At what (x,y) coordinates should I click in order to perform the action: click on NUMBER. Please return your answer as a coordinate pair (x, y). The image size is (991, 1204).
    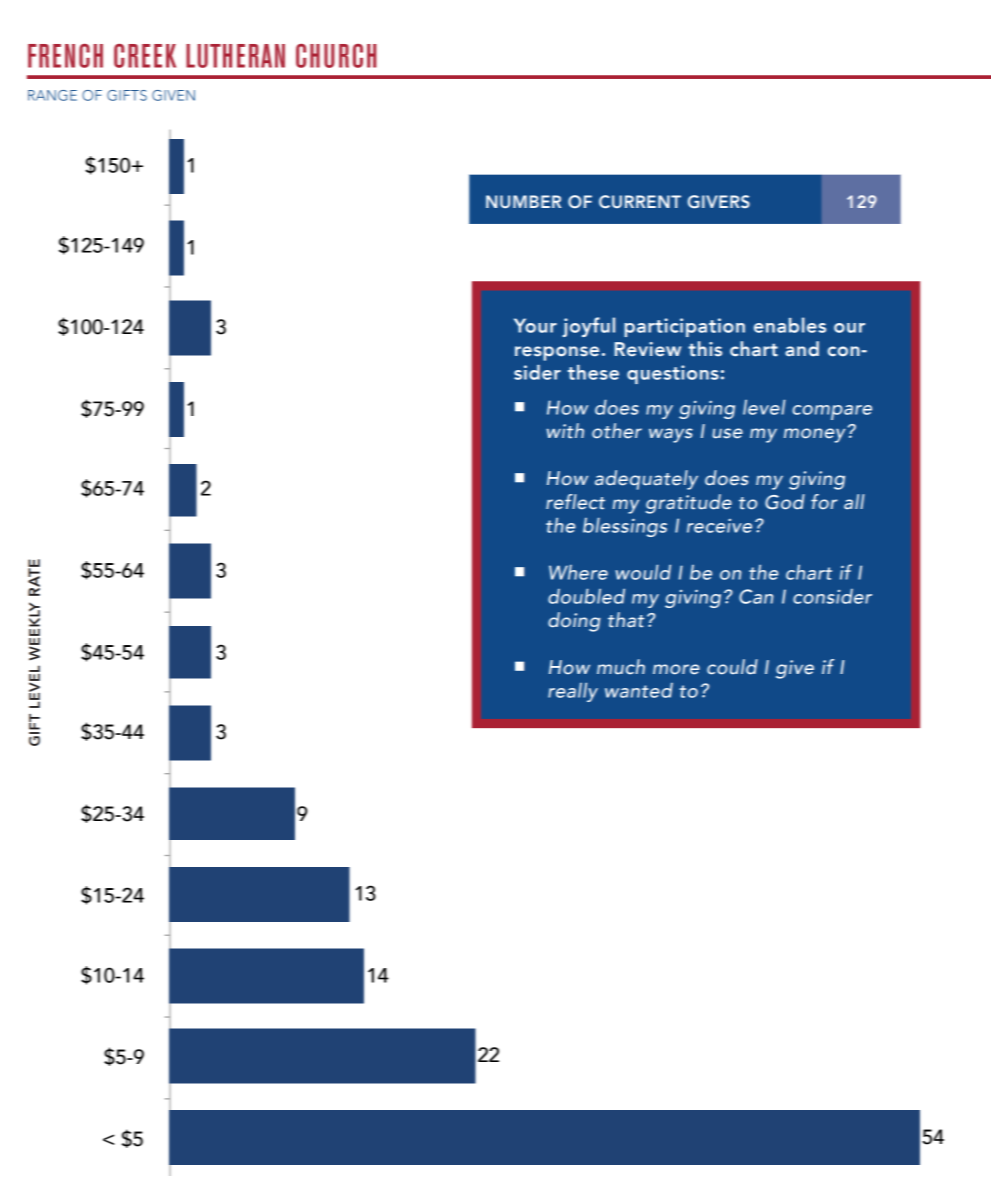
    Looking at the image, I should click on (523, 201).
